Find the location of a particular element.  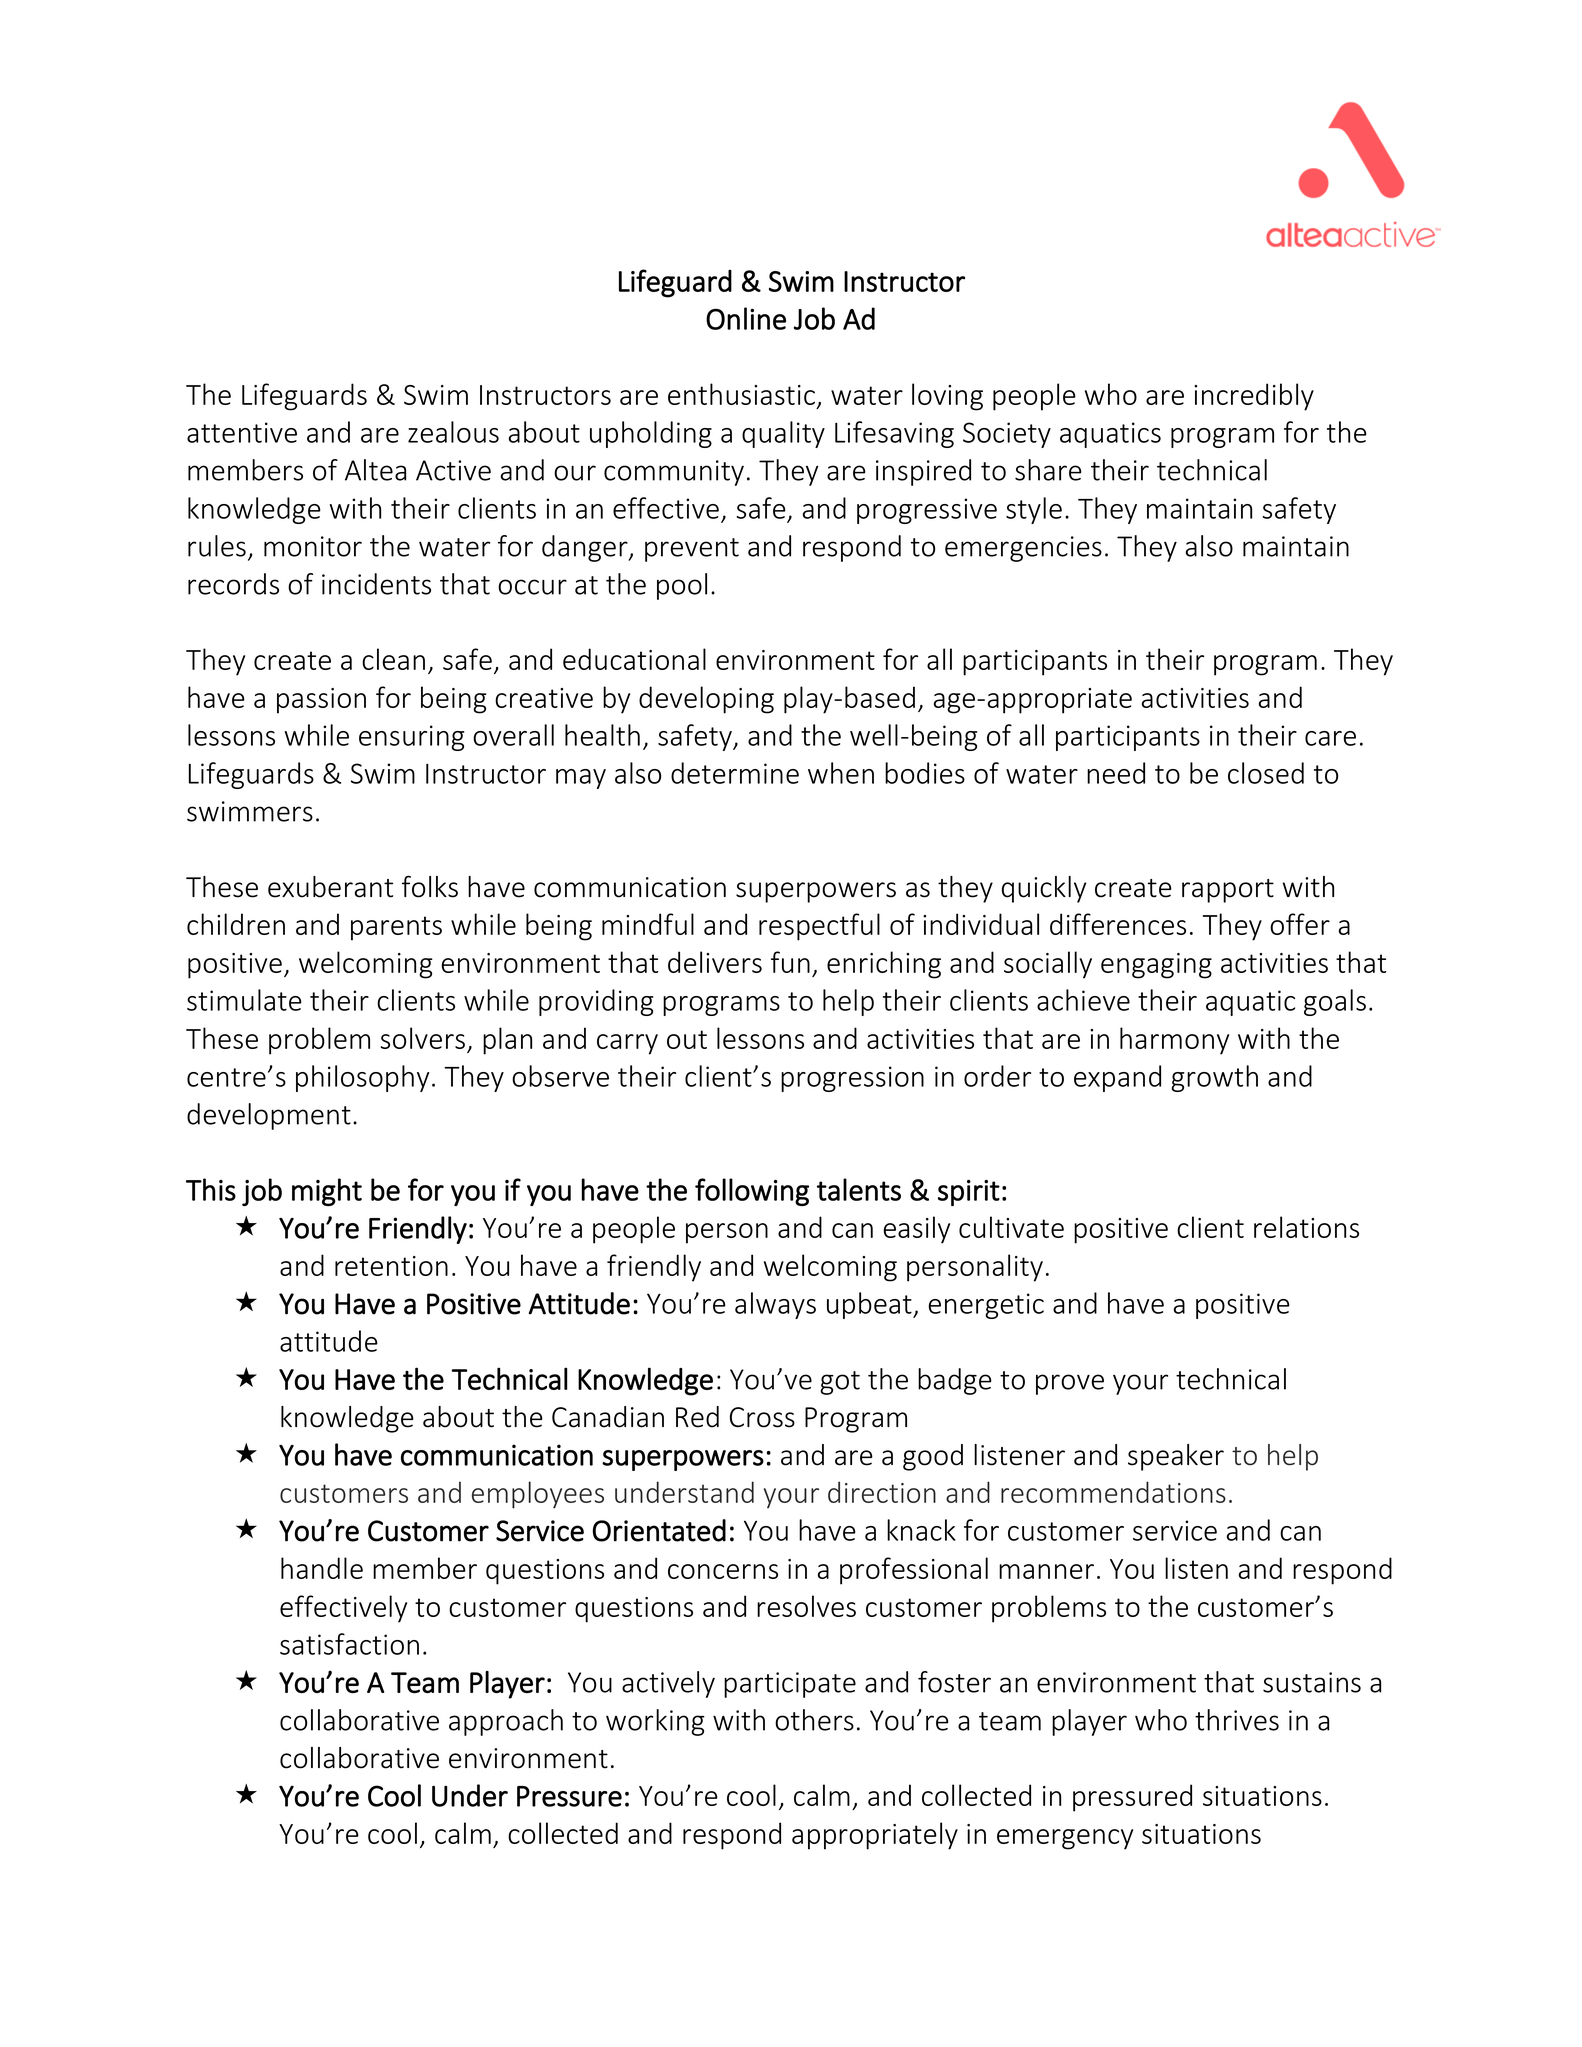

developing is located at coordinates (706, 700).
